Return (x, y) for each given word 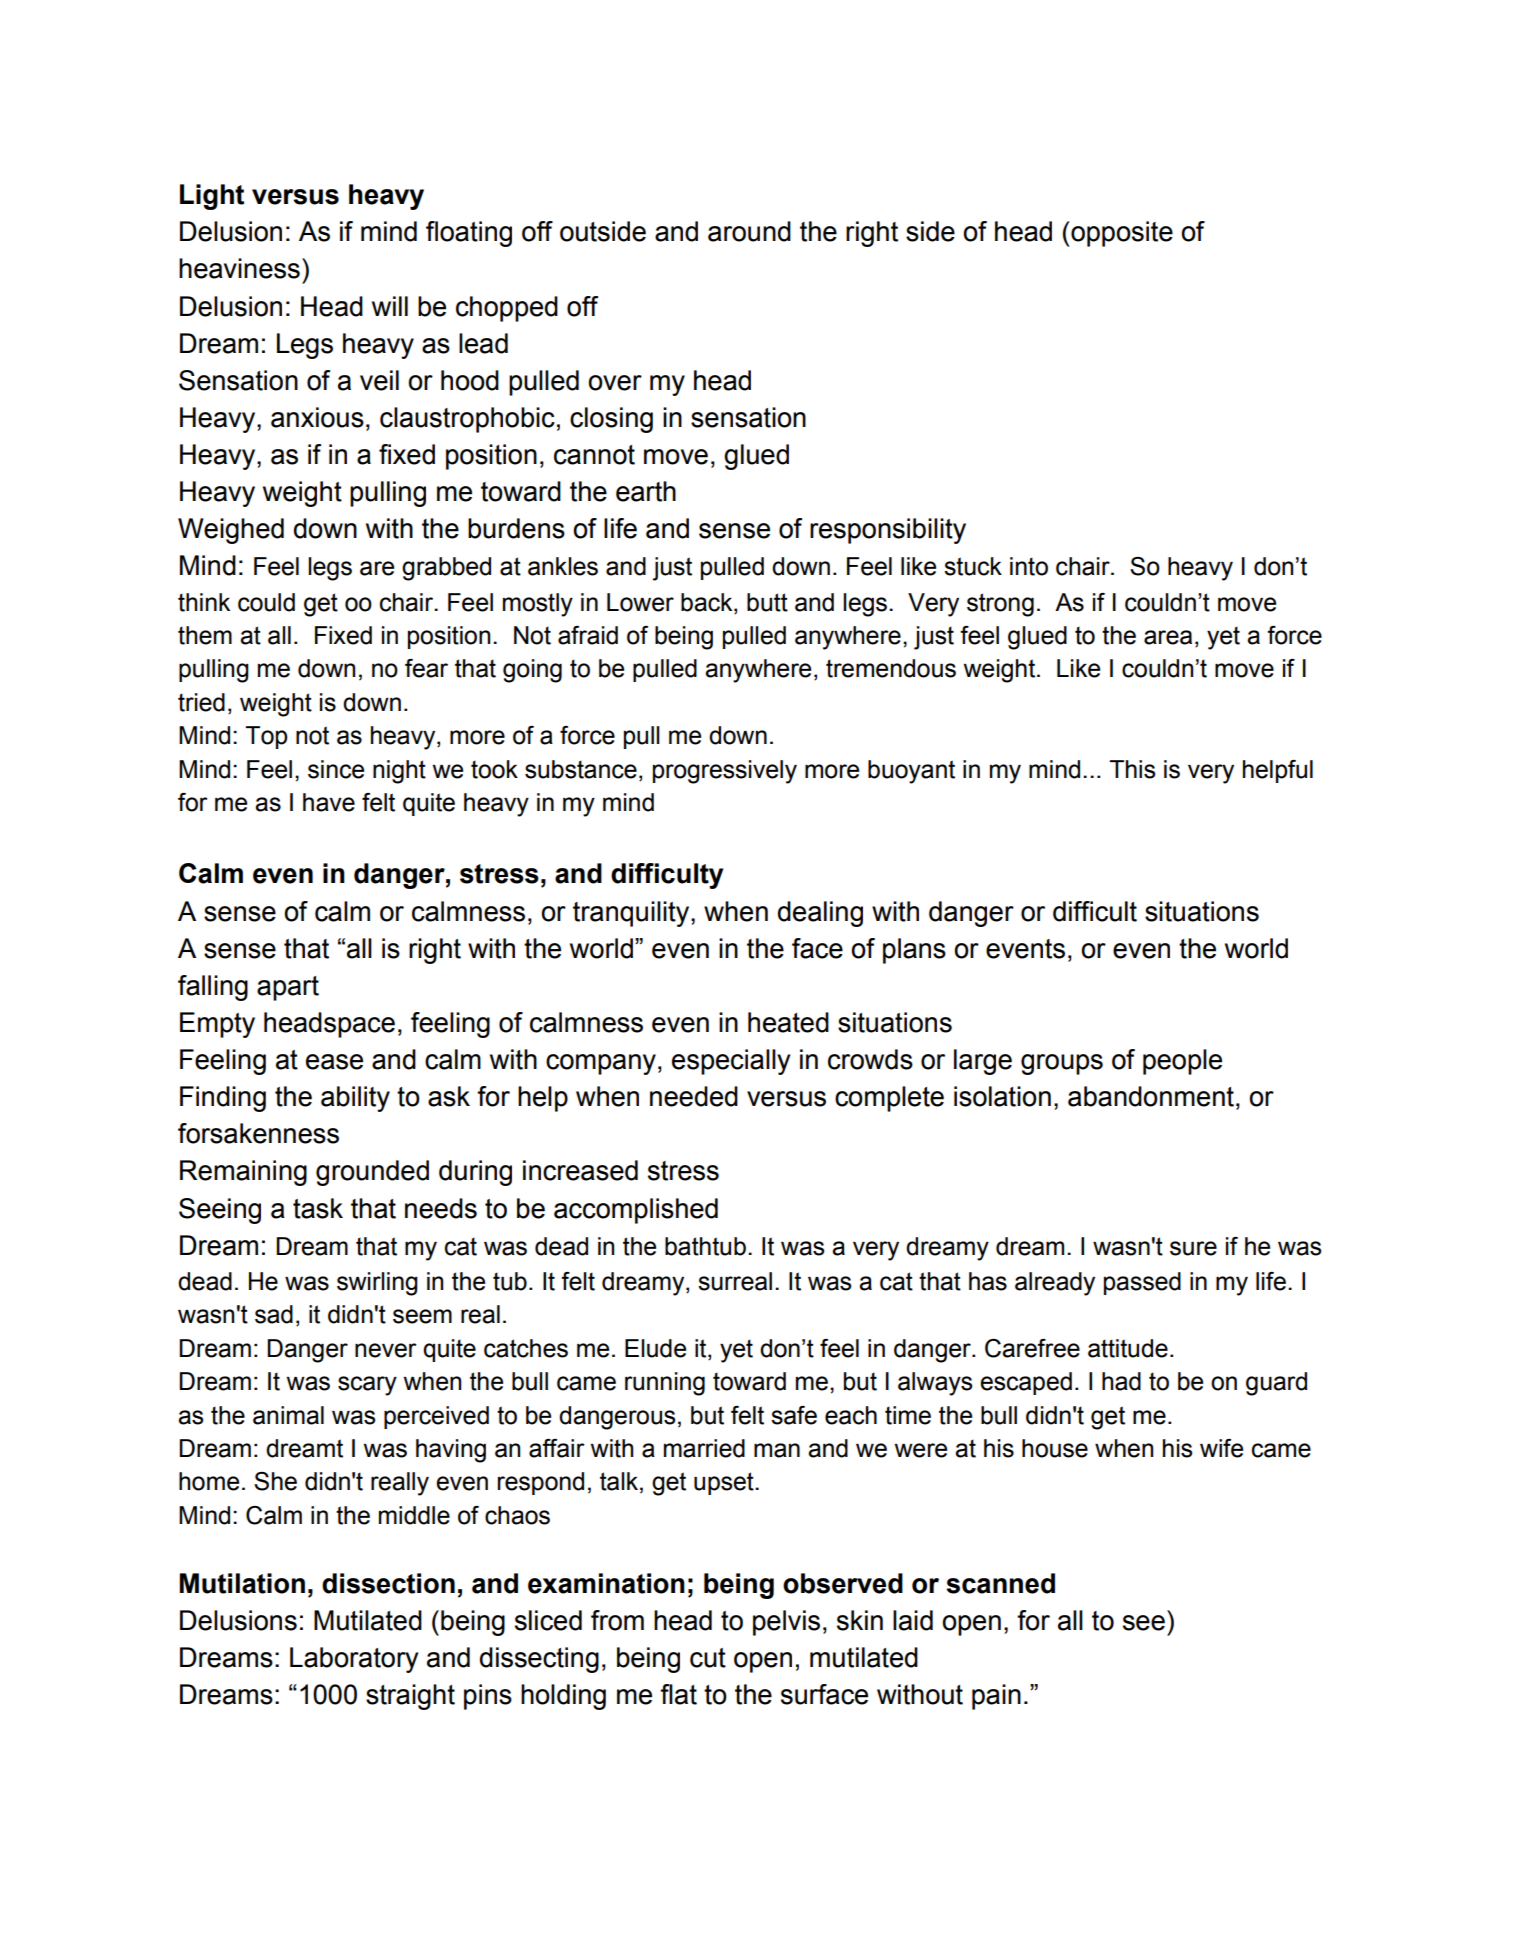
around (749, 231)
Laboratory (354, 1660)
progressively (725, 772)
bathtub (705, 1246)
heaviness (239, 268)
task (318, 1208)
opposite (1122, 234)
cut (708, 1658)
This (1132, 769)
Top (266, 737)
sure (1193, 1248)
